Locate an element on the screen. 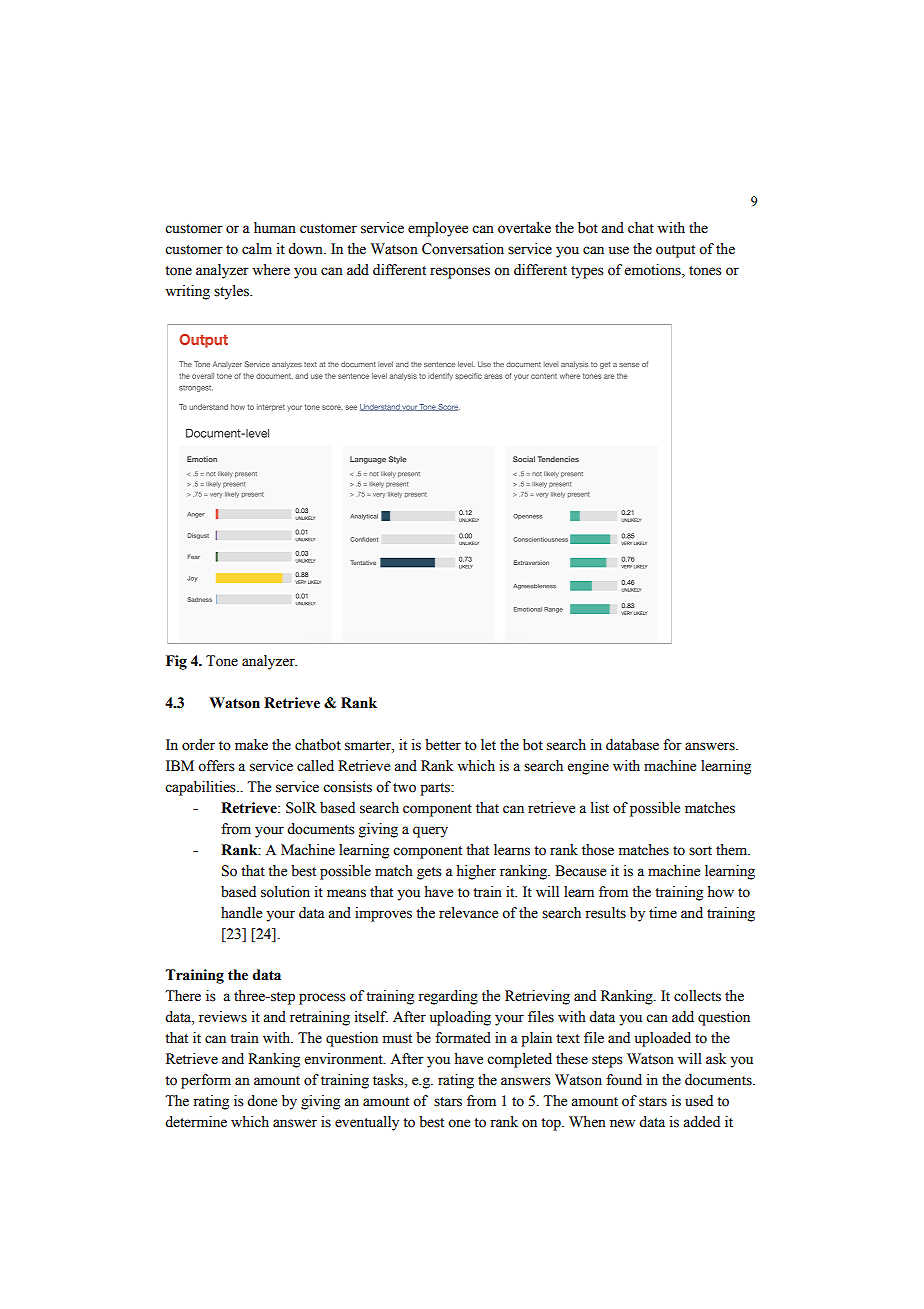 This screenshot has width=924, height=1309. higher is located at coordinates (476, 872).
